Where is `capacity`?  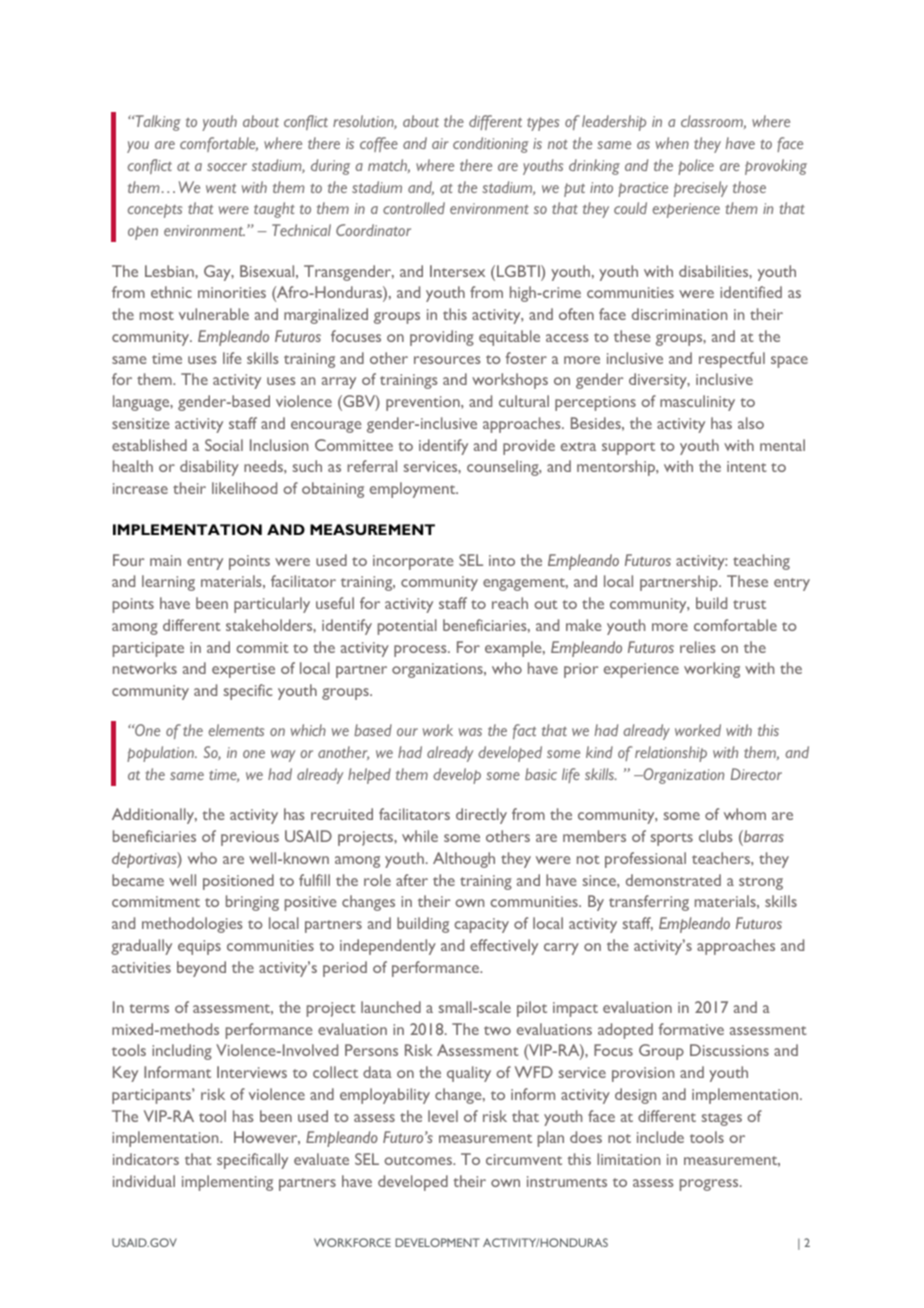 capacity is located at coordinates (481, 925).
